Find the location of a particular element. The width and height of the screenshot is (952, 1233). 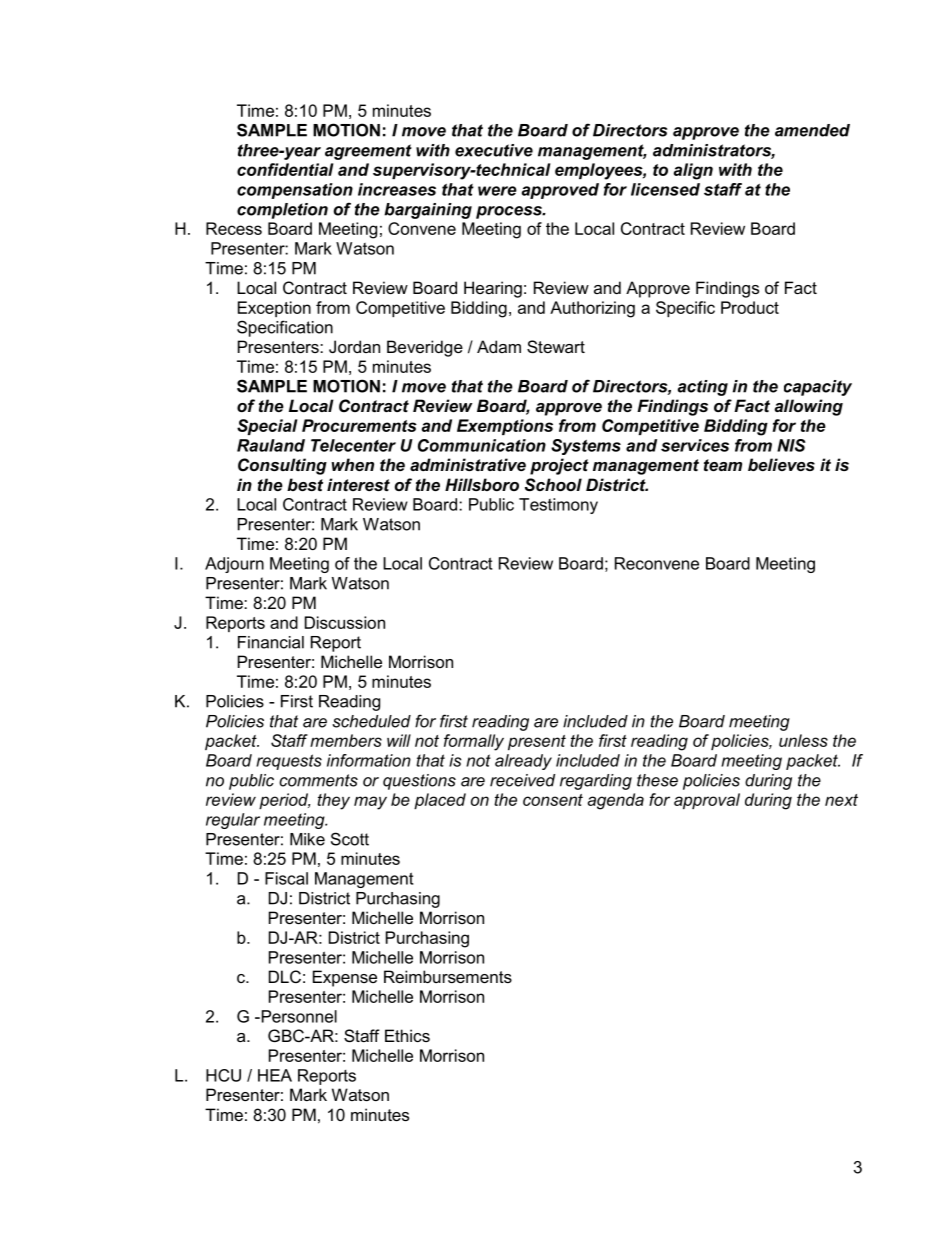

Product is located at coordinates (750, 307).
